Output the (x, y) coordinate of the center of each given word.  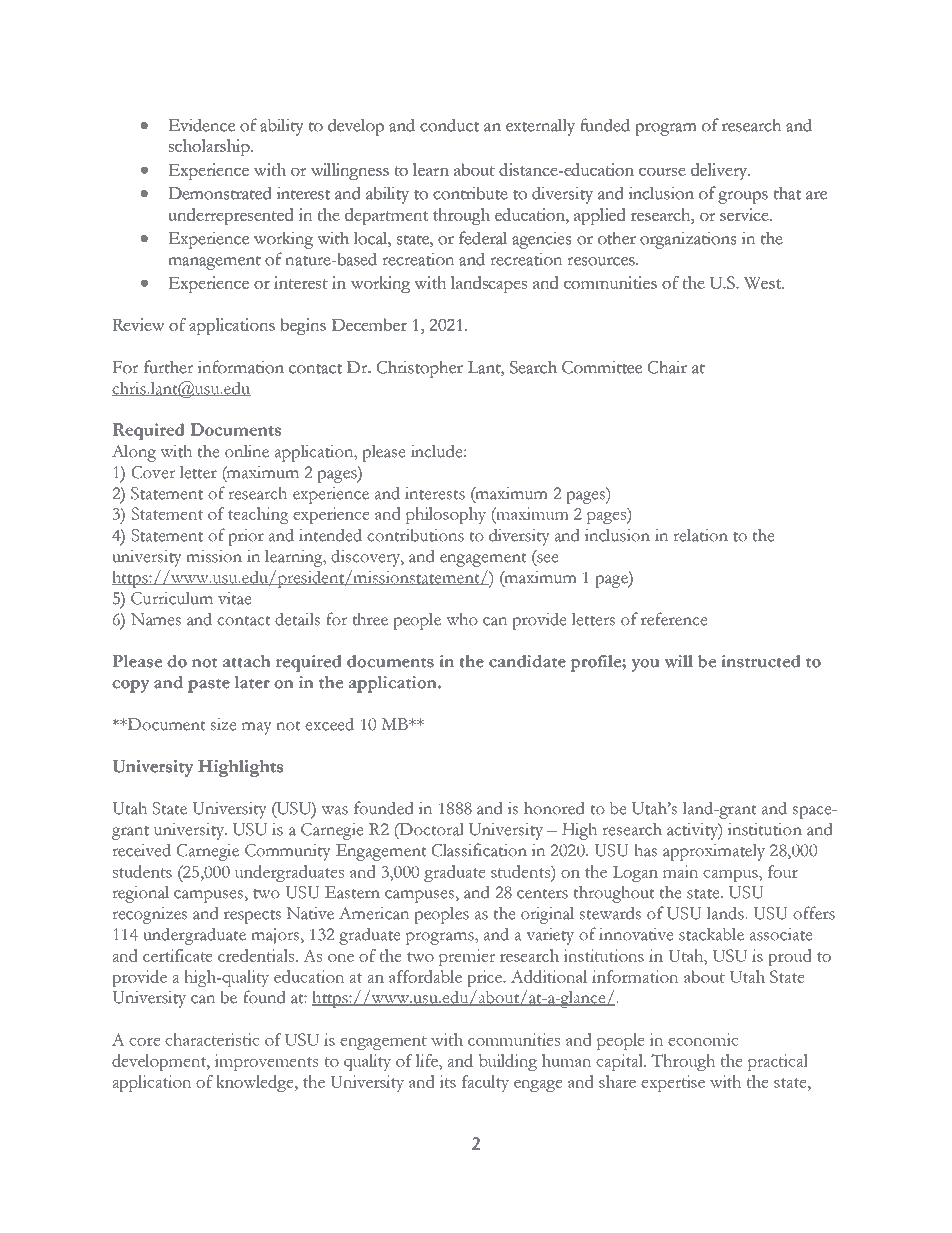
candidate (527, 661)
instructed (761, 661)
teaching (258, 515)
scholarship (210, 147)
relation (701, 535)
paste (209, 686)
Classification (479, 850)
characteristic (212, 1039)
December (369, 324)
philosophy (446, 515)
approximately (714, 852)
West (764, 283)
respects (252, 917)
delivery (720, 171)
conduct (449, 125)
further (168, 367)
